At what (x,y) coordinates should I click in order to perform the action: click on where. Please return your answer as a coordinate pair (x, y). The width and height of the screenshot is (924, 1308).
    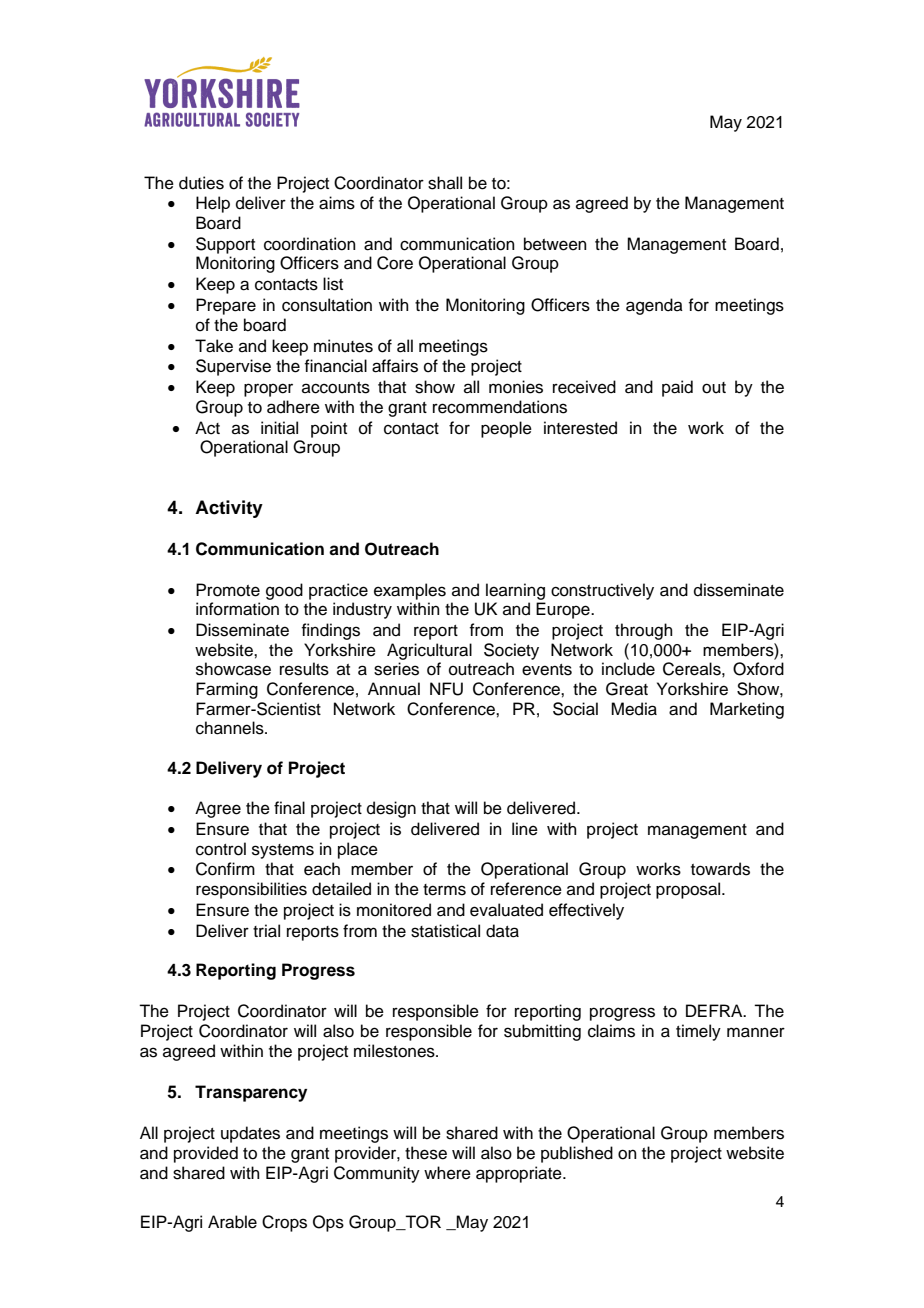
    Looking at the image, I should click on (447, 1173).
